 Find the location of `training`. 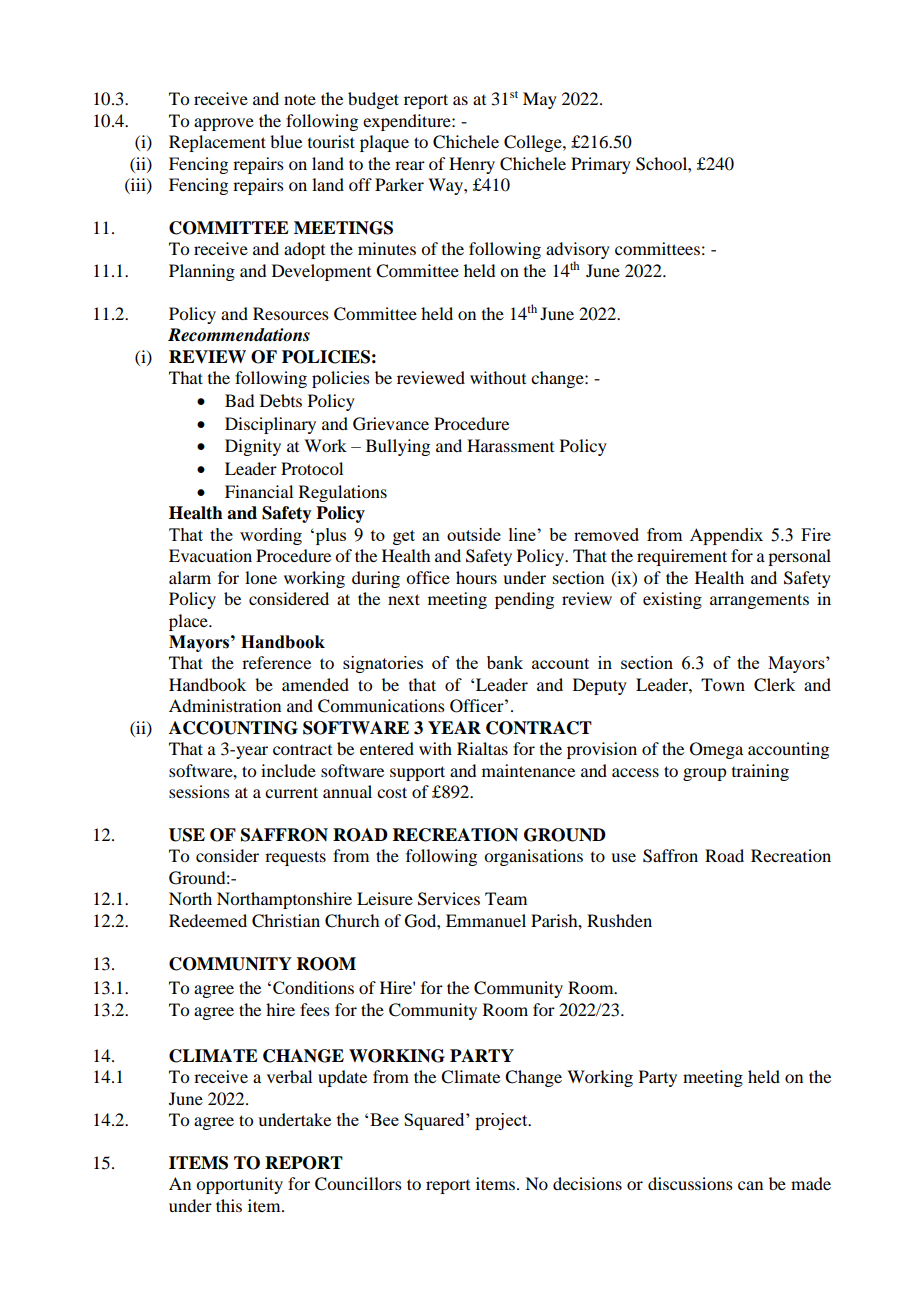

training is located at coordinates (760, 772).
